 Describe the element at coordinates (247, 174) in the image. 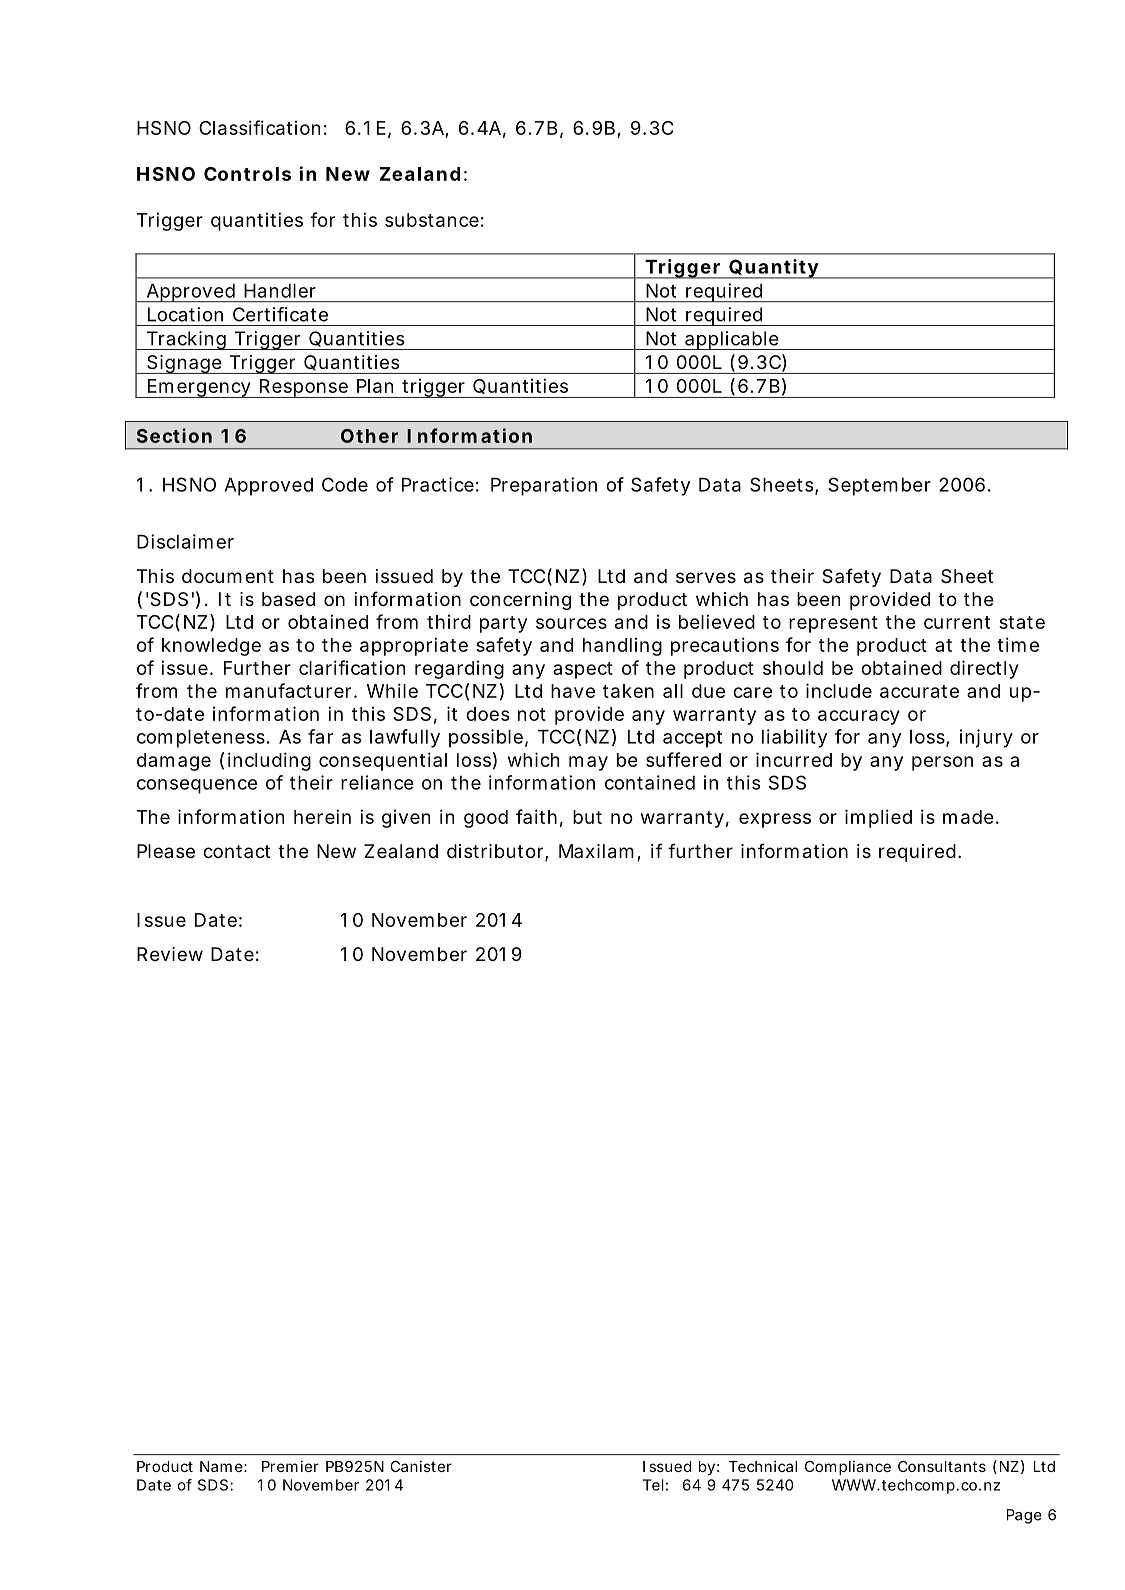

I see `Controls` at that location.
